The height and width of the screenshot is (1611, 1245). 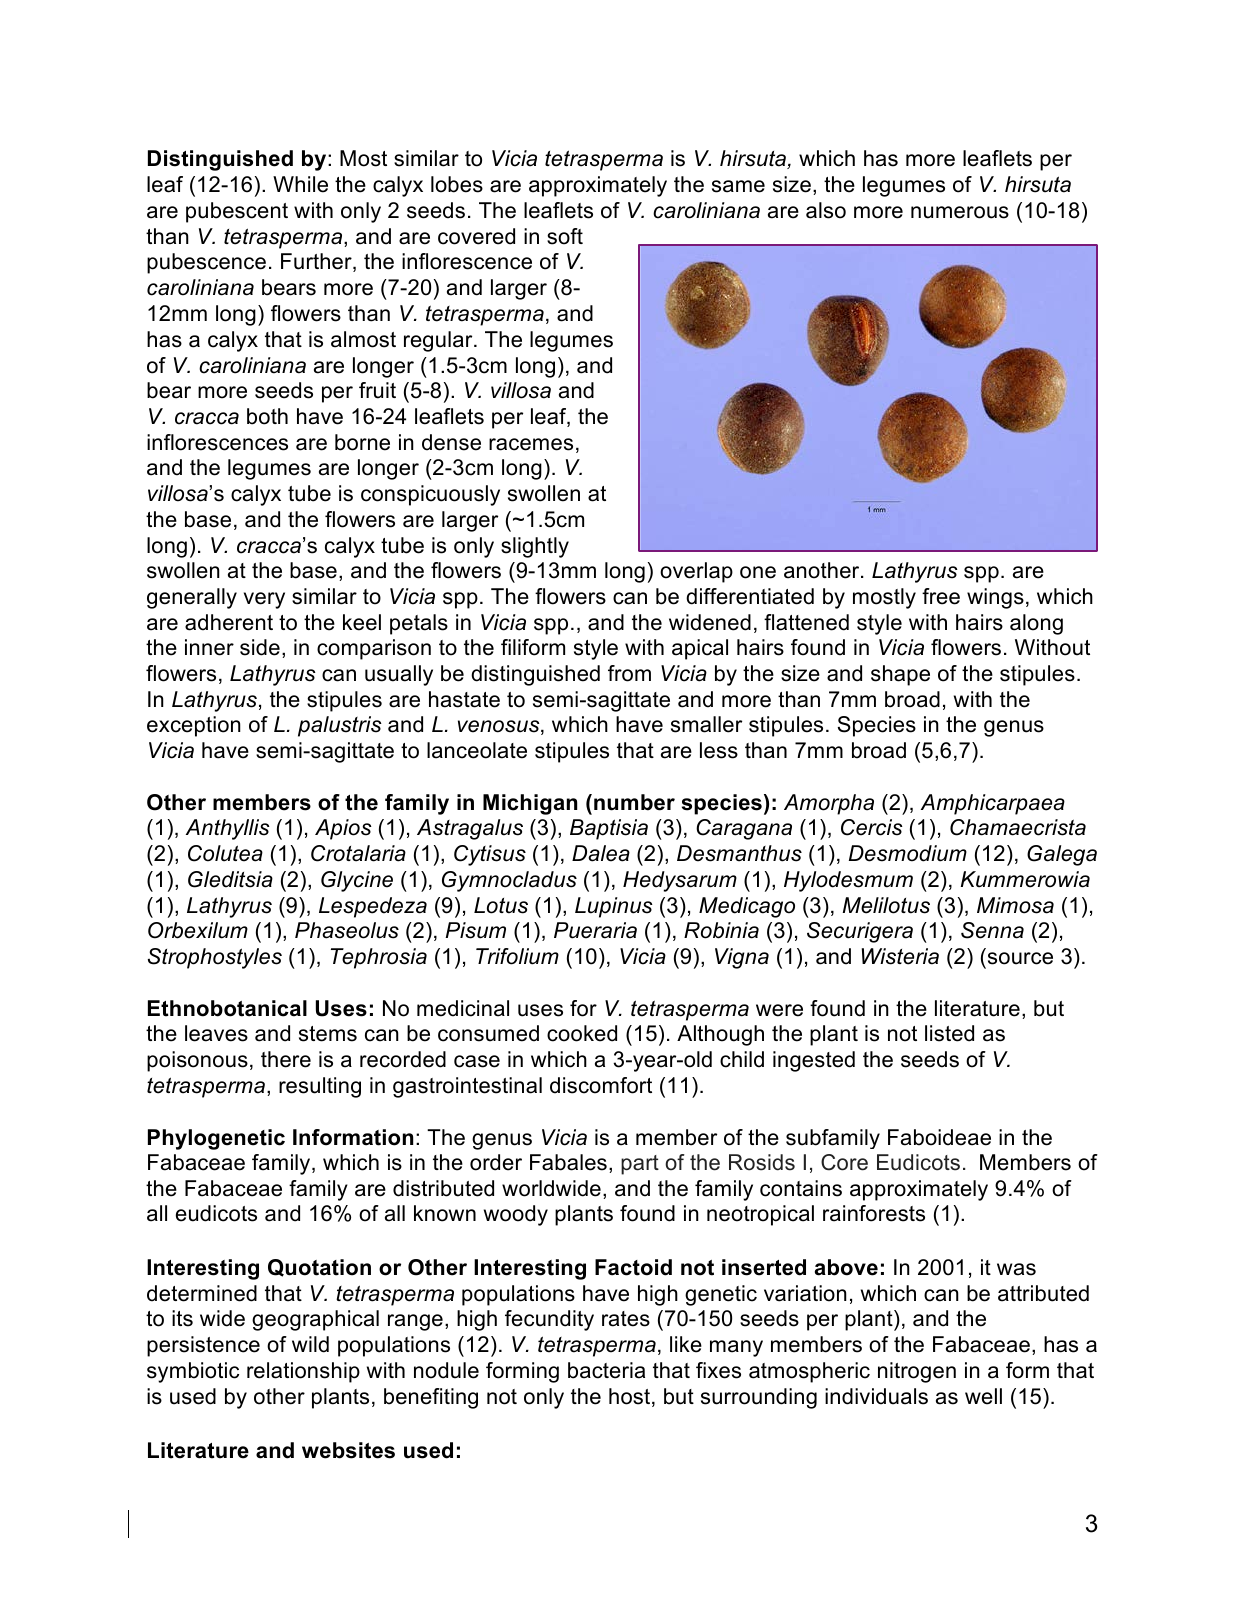 I want to click on soft, so click(x=565, y=236).
